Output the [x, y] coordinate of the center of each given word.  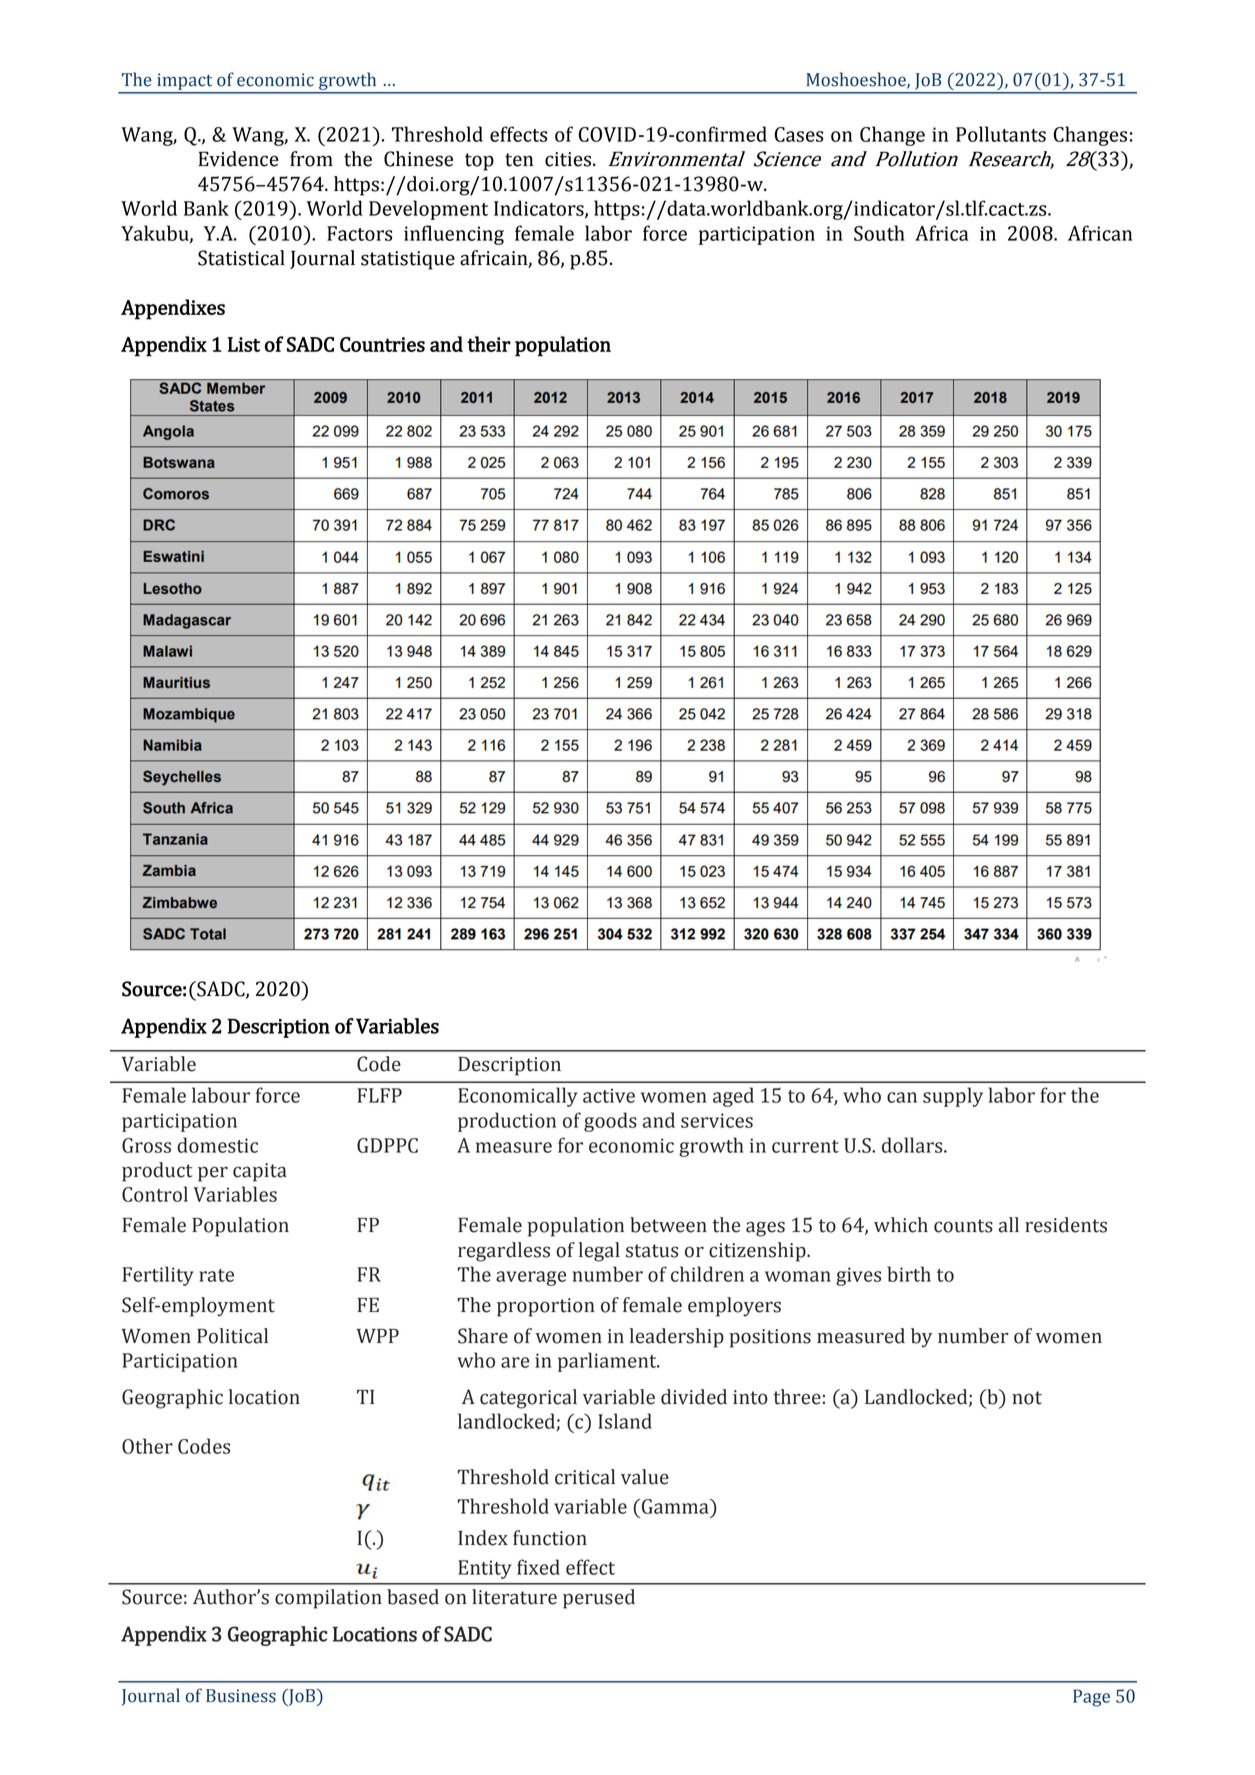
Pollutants [1001, 134]
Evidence [238, 159]
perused [599, 1599]
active [609, 1095]
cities [568, 159]
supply [953, 1097]
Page [1091, 1698]
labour [221, 1095]
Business [241, 1696]
